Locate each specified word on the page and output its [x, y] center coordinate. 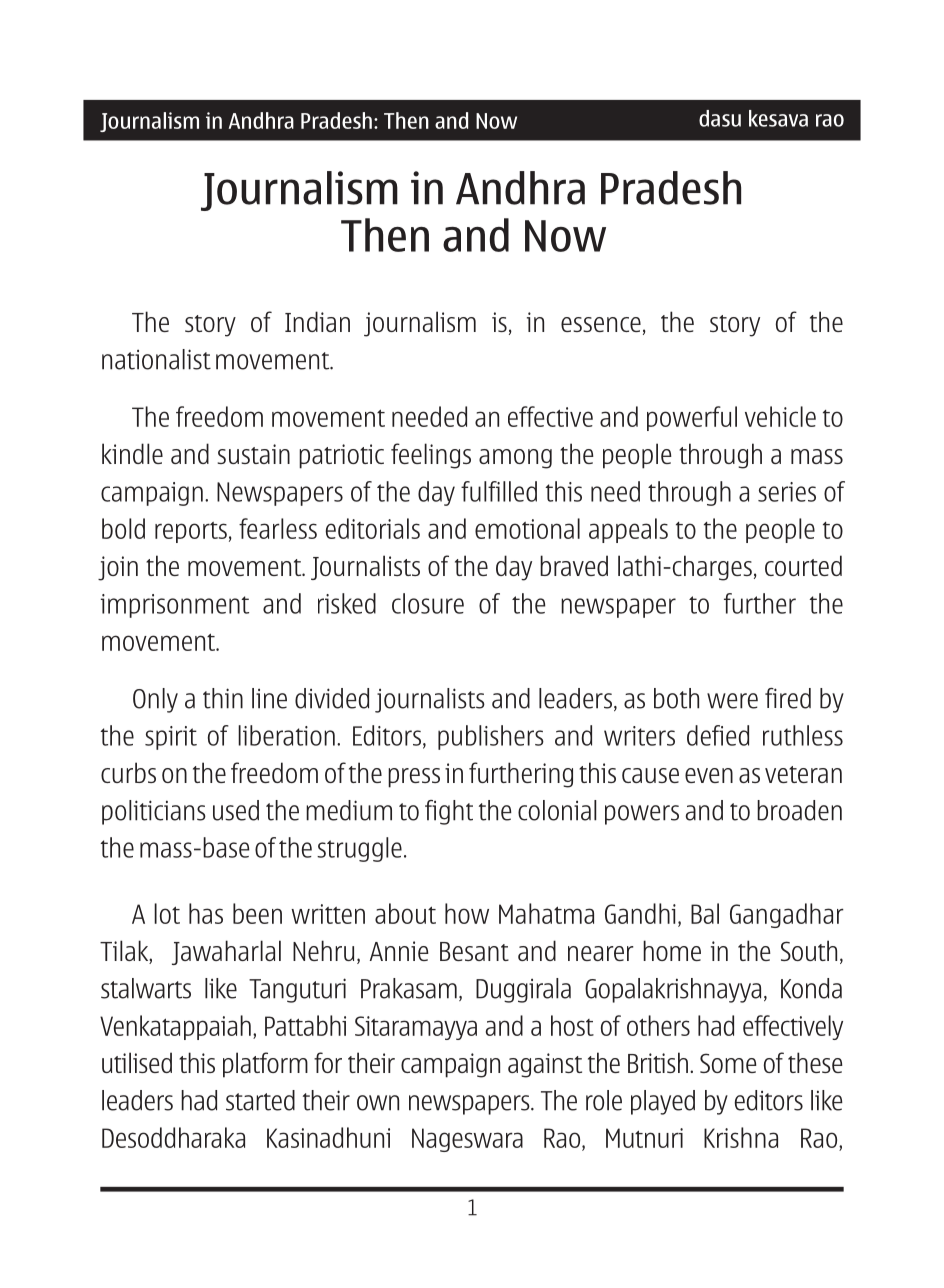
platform [265, 1065]
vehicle [780, 416]
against [545, 1065]
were [732, 701]
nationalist [156, 359]
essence [601, 324]
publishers [491, 737]
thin [223, 698]
